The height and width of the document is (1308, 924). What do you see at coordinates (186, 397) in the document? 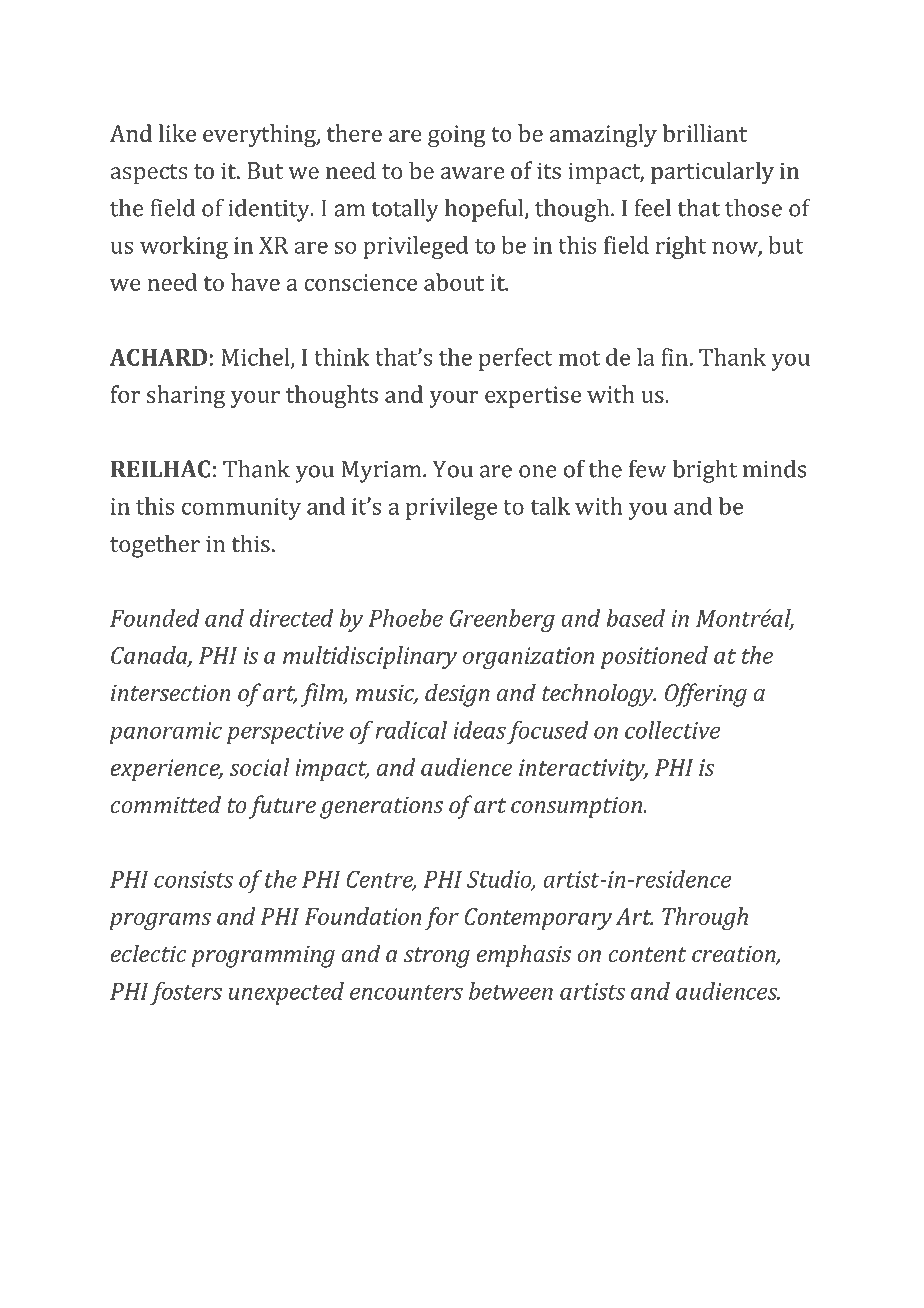
I see `sharing` at bounding box center [186, 397].
